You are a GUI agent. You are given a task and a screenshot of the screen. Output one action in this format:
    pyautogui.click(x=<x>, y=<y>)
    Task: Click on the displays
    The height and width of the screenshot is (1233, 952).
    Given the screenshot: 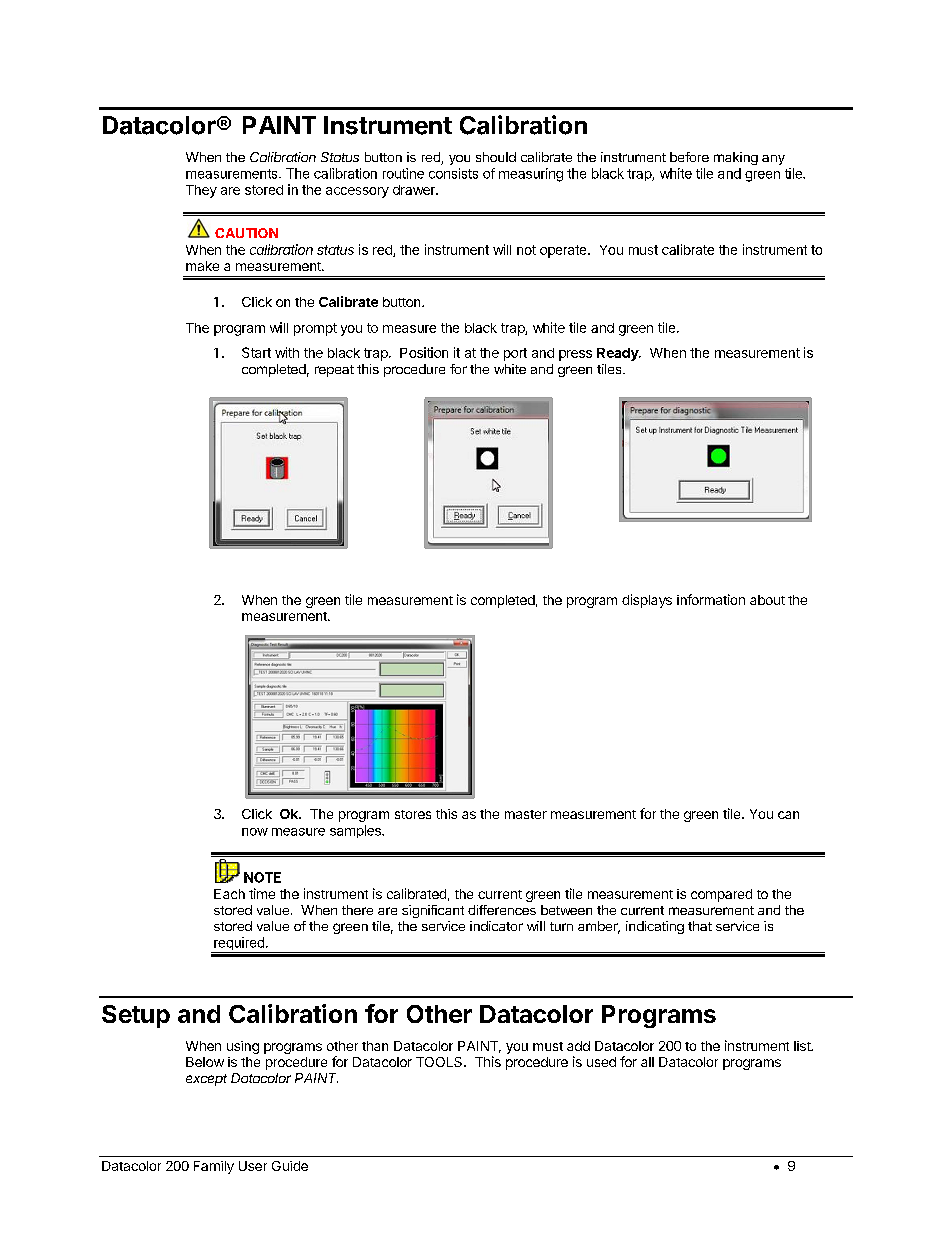 What is the action you would take?
    pyautogui.click(x=647, y=601)
